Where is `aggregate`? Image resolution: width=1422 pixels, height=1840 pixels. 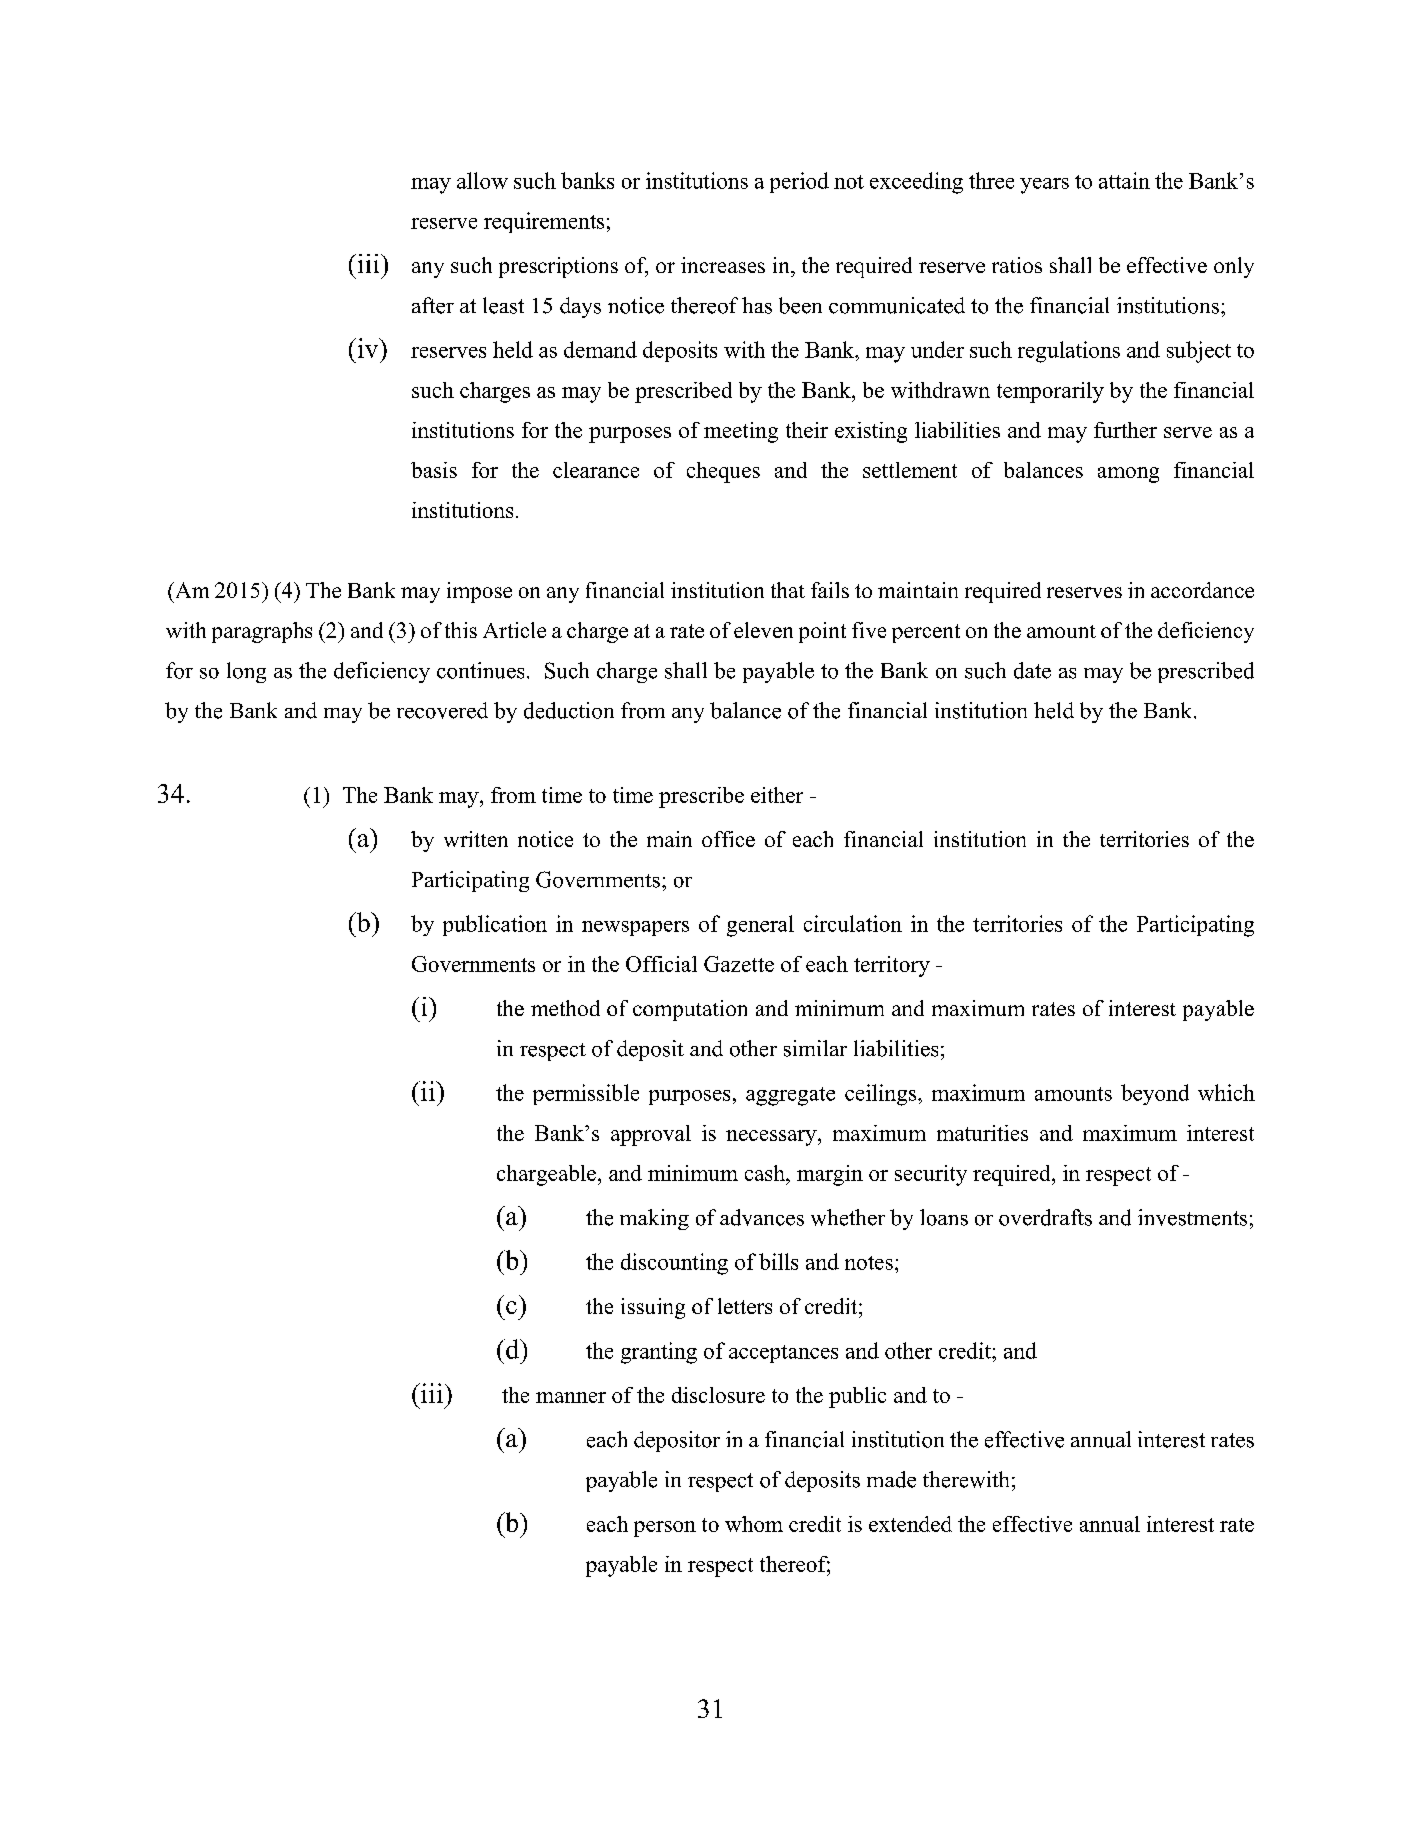 aggregate is located at coordinates (790, 1096).
